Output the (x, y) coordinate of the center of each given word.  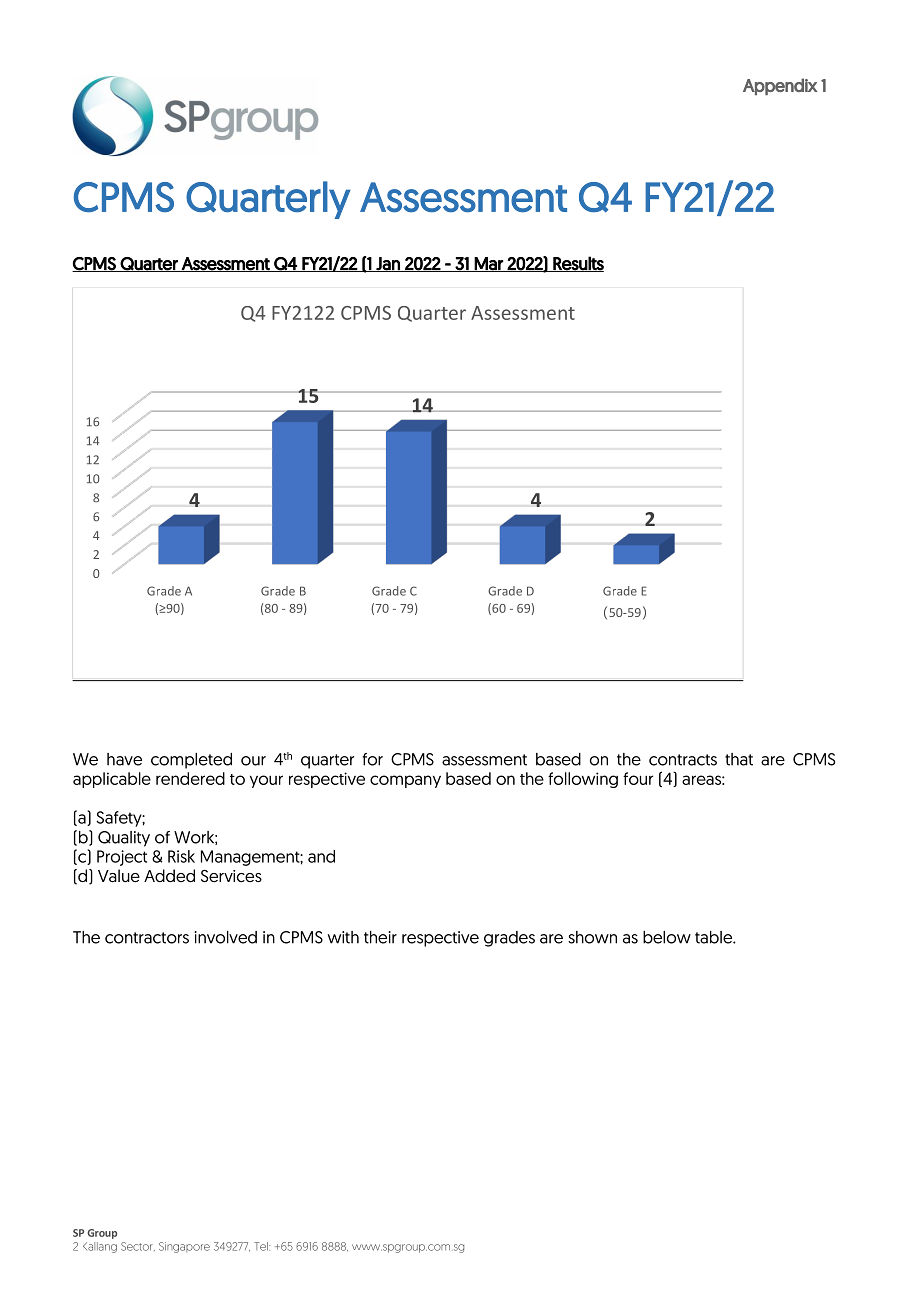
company (405, 781)
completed (191, 761)
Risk (181, 856)
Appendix (780, 86)
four (638, 778)
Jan (388, 264)
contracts (683, 760)
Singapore (184, 1247)
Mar (489, 264)
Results (577, 264)
